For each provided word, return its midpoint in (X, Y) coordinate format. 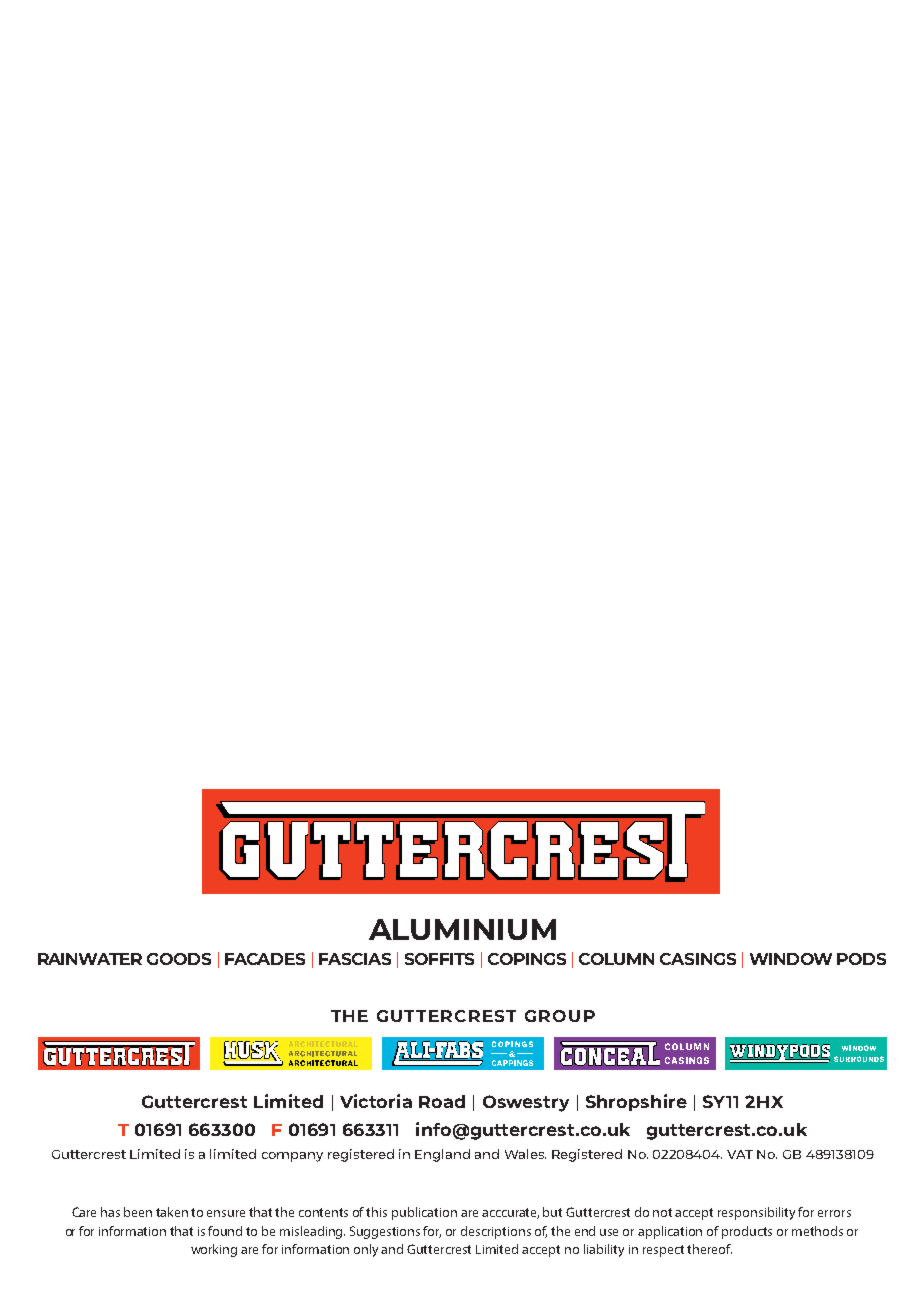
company (292, 1157)
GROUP (560, 1016)
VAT (740, 1154)
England (442, 1155)
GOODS (179, 959)
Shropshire (636, 1102)
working (214, 1250)
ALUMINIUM (462, 929)
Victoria (376, 1101)
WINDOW (791, 959)
